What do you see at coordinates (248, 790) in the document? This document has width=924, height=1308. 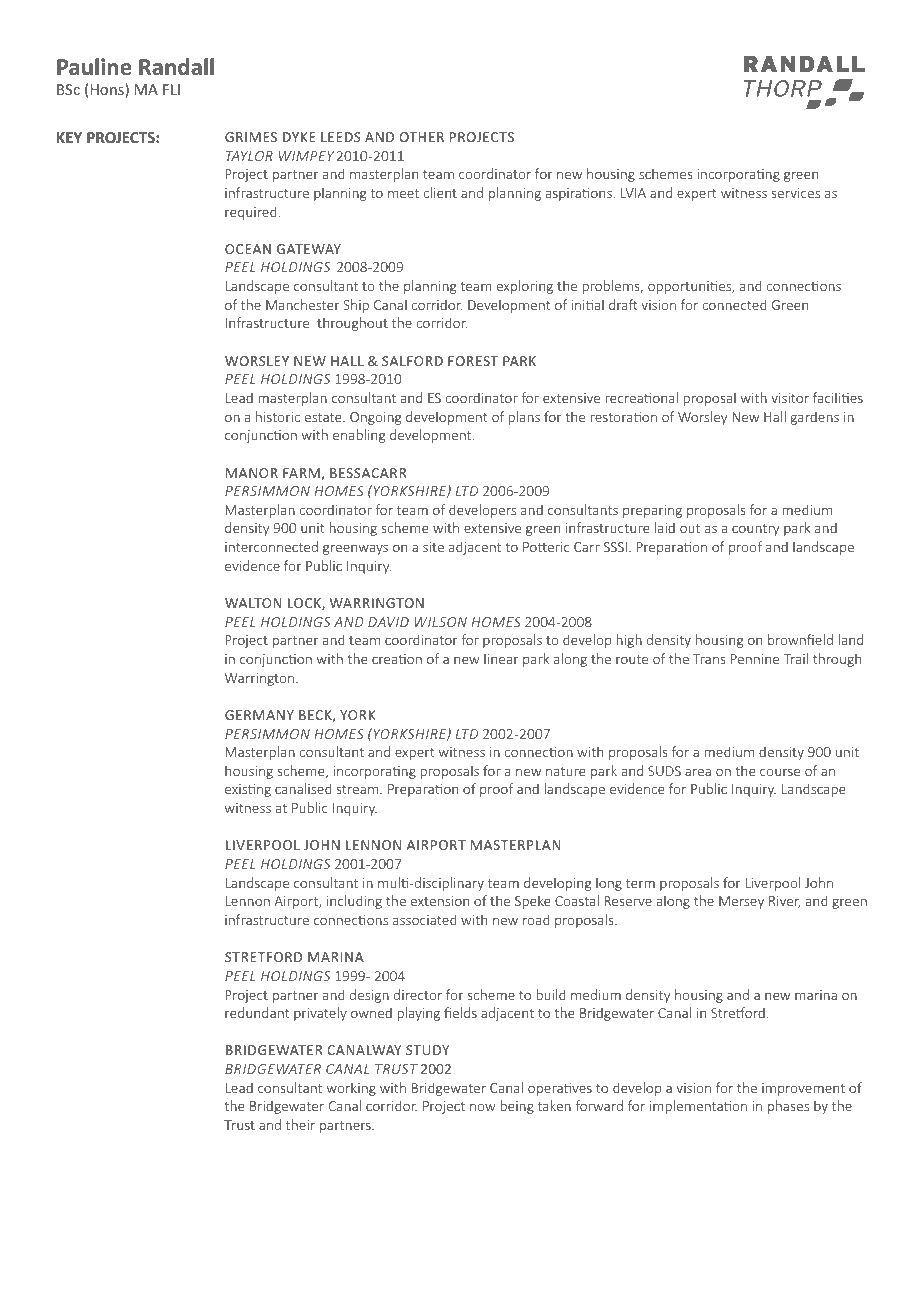 I see `existing` at bounding box center [248, 790].
